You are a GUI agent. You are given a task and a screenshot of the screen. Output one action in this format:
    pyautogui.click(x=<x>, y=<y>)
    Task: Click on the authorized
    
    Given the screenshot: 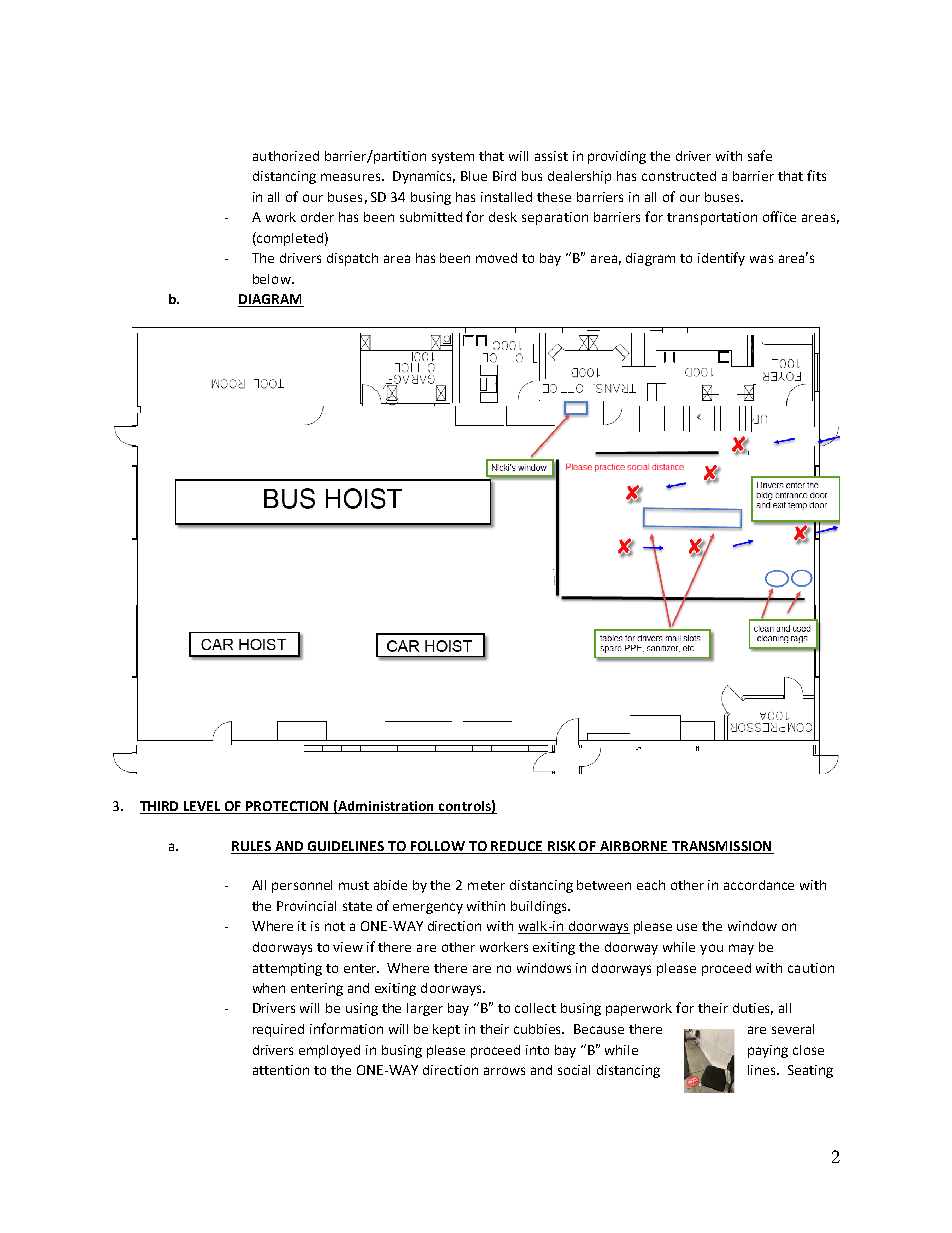 What is the action you would take?
    pyautogui.click(x=286, y=156)
